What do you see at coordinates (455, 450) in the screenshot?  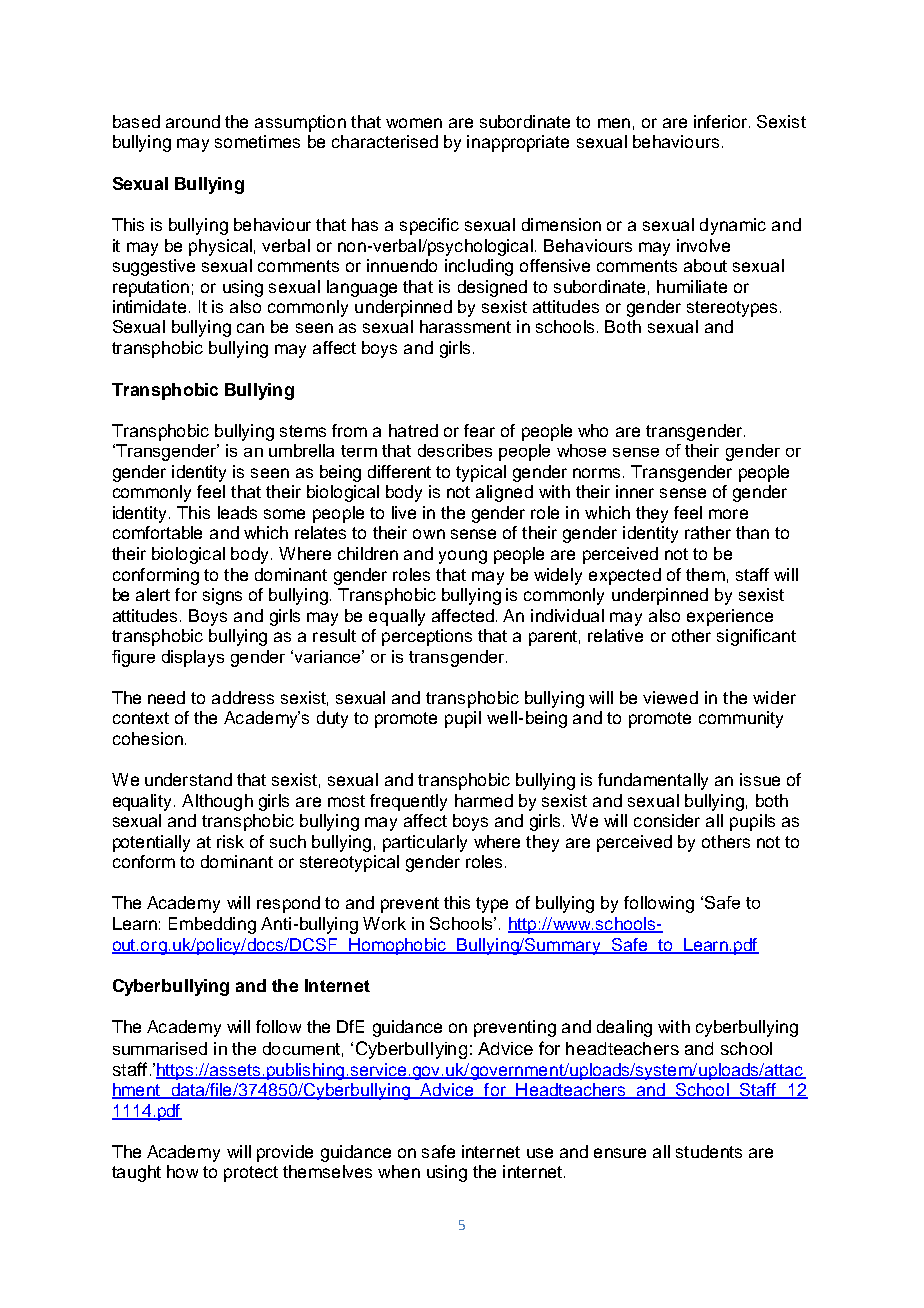 I see `describes` at bounding box center [455, 450].
